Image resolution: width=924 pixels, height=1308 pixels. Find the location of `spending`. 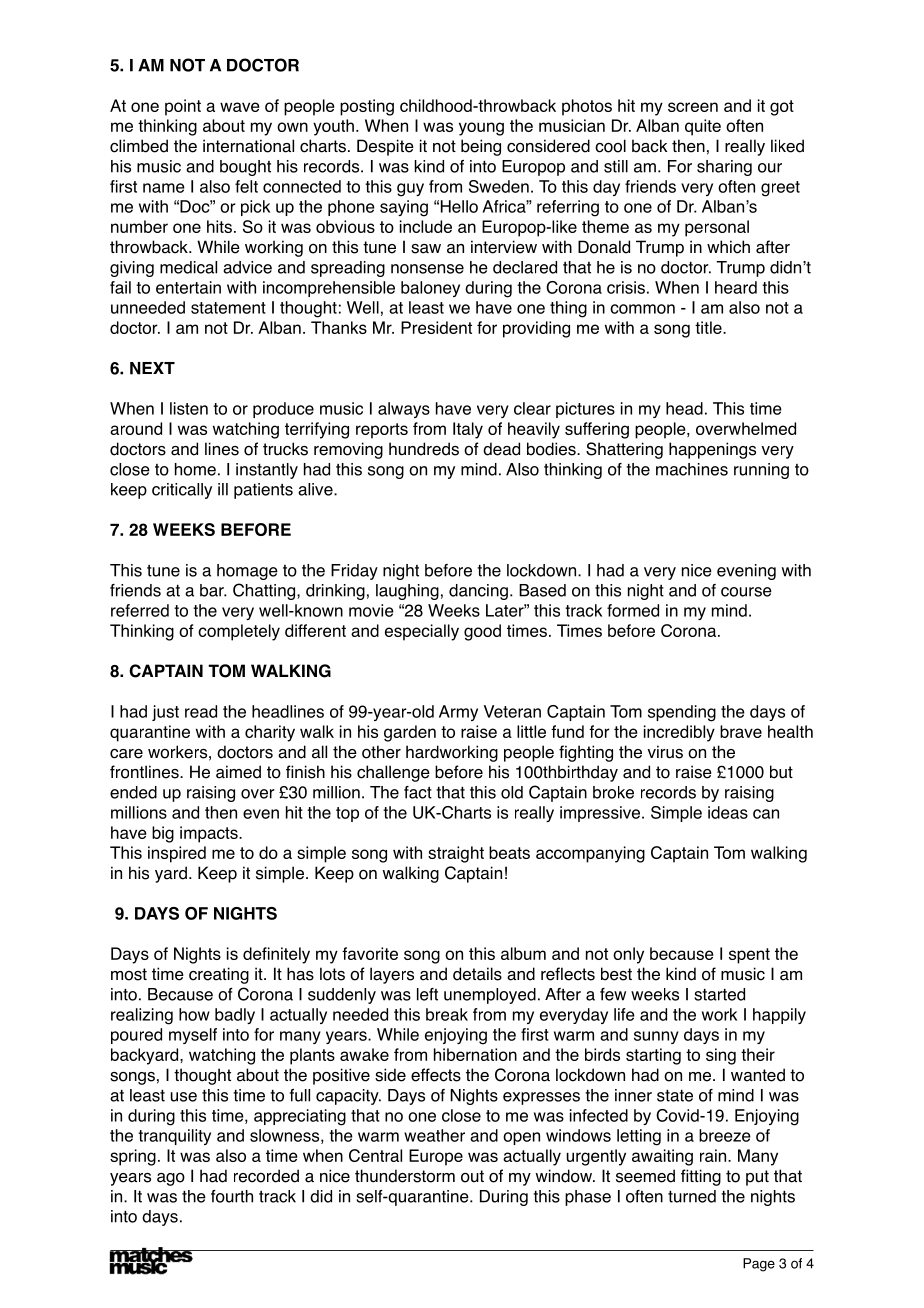

spending is located at coordinates (682, 713).
